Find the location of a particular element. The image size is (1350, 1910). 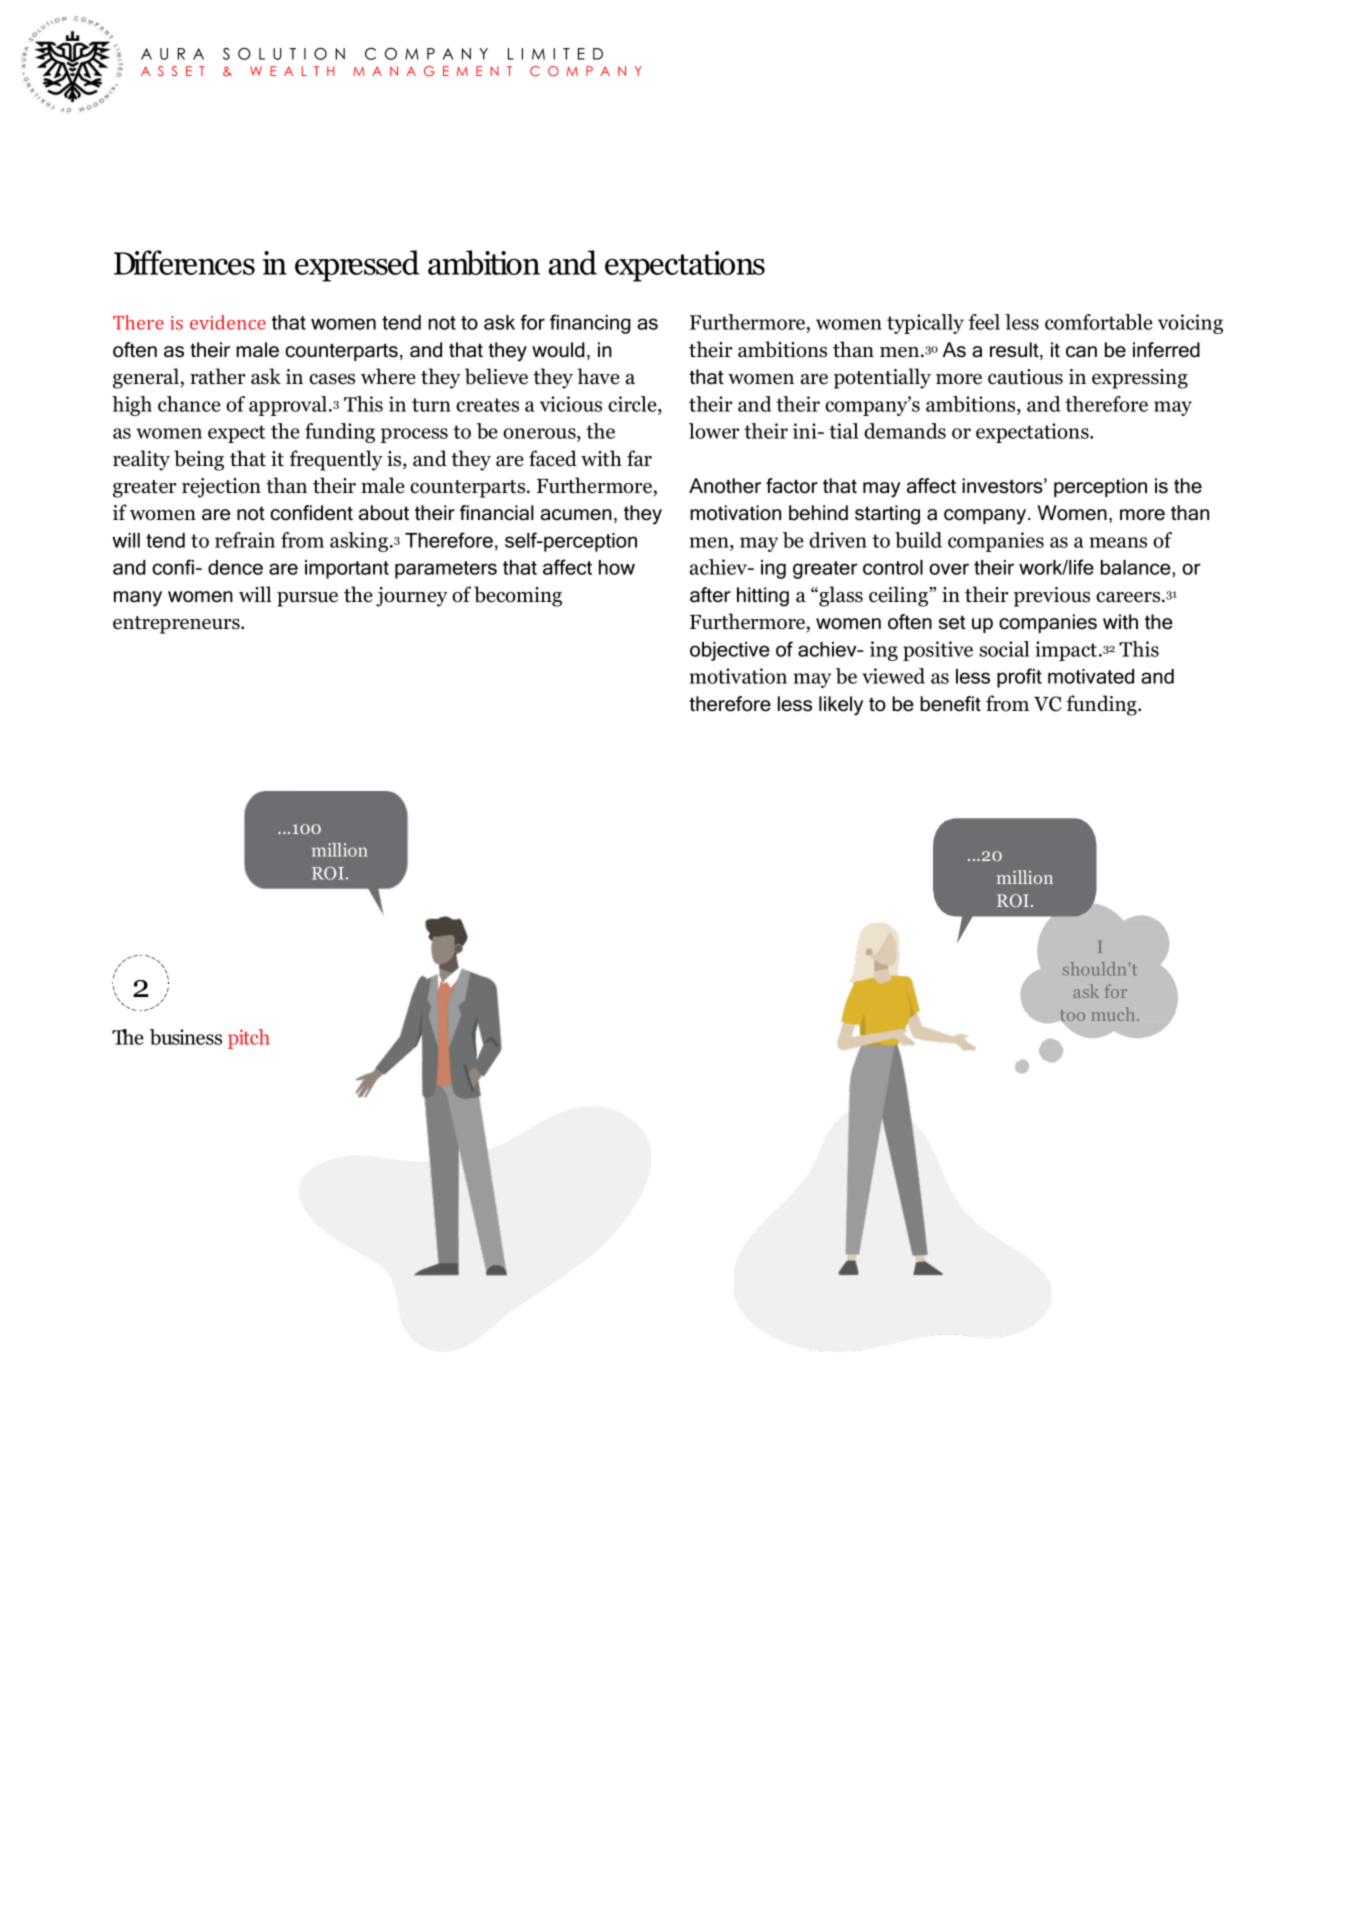

too is located at coordinates (1071, 1017).
